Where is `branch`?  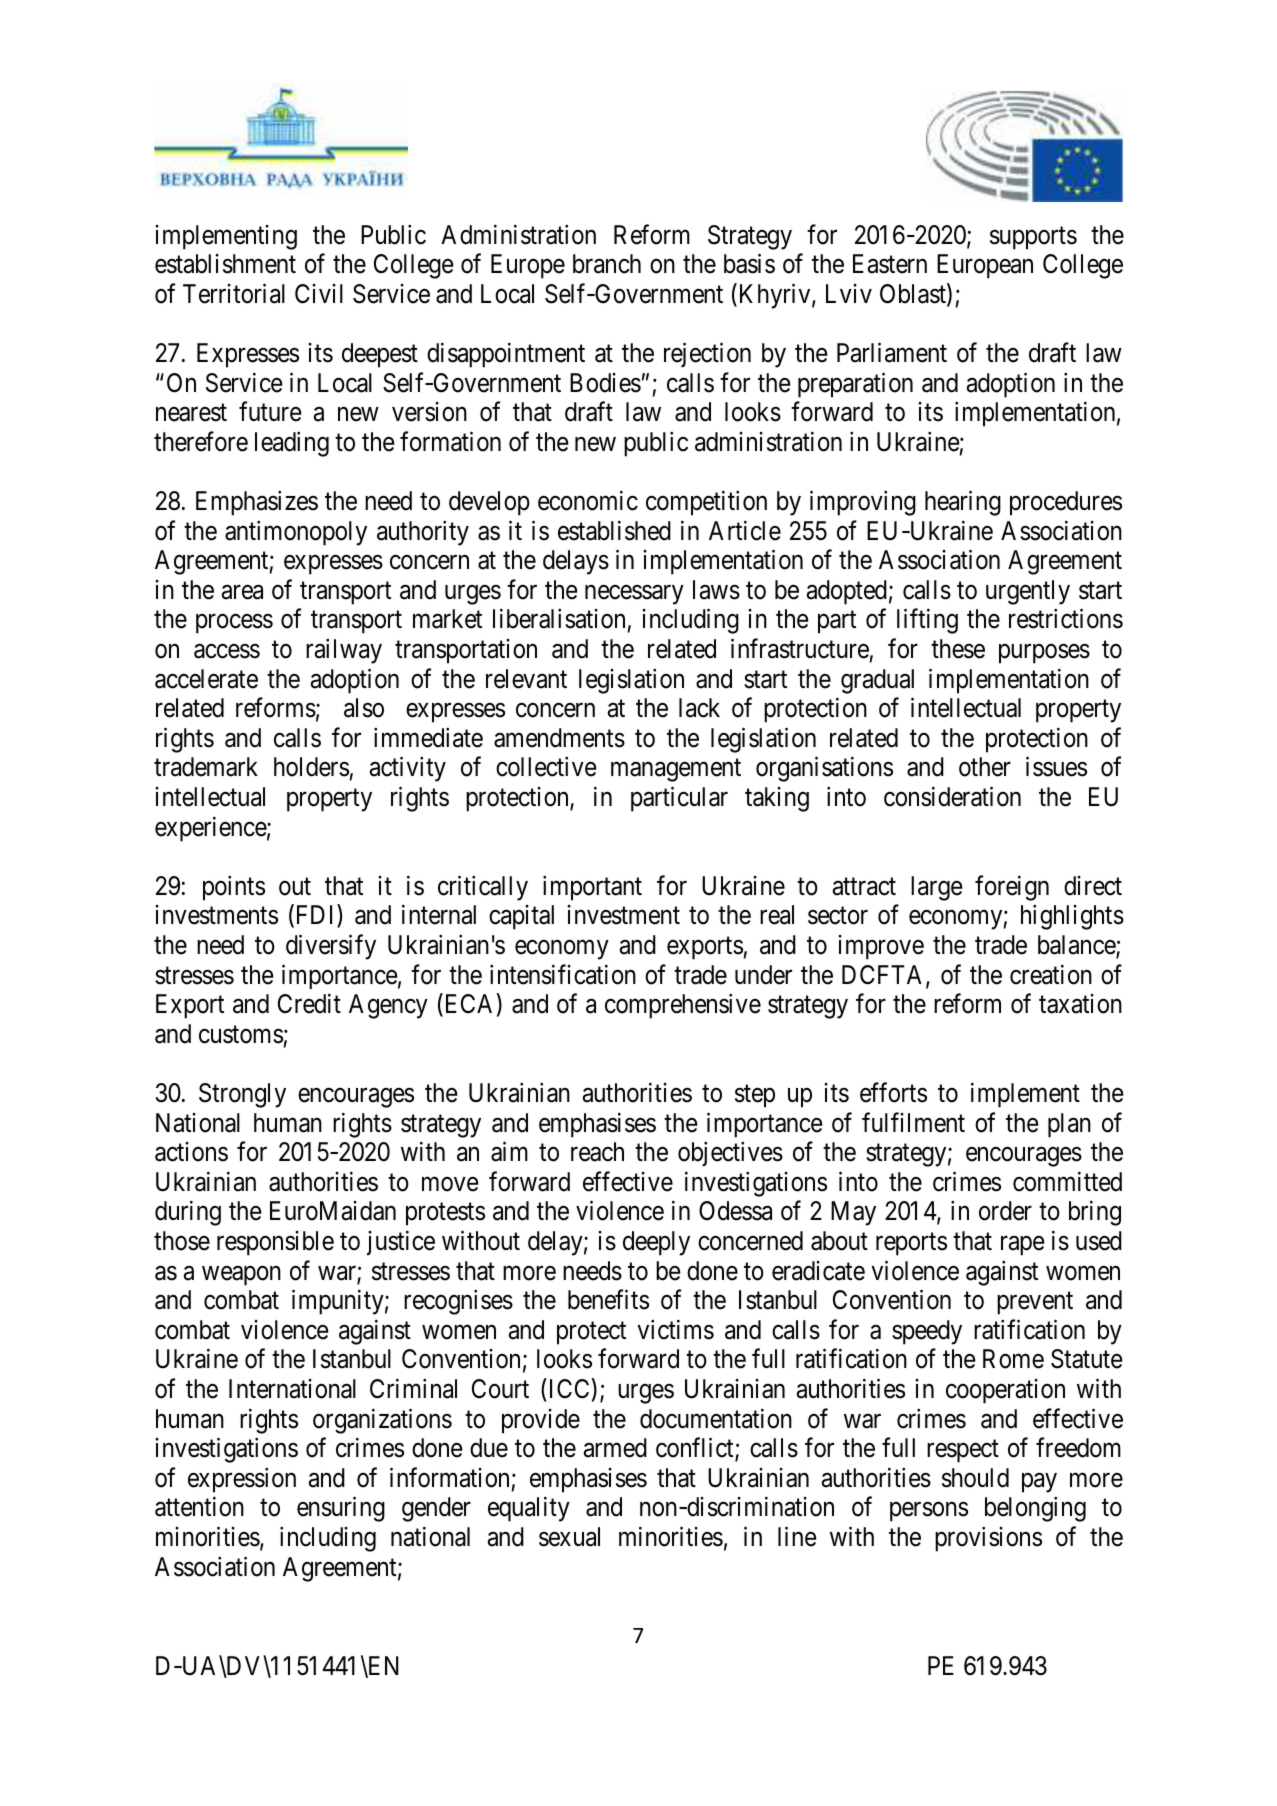
branch is located at coordinates (607, 264).
